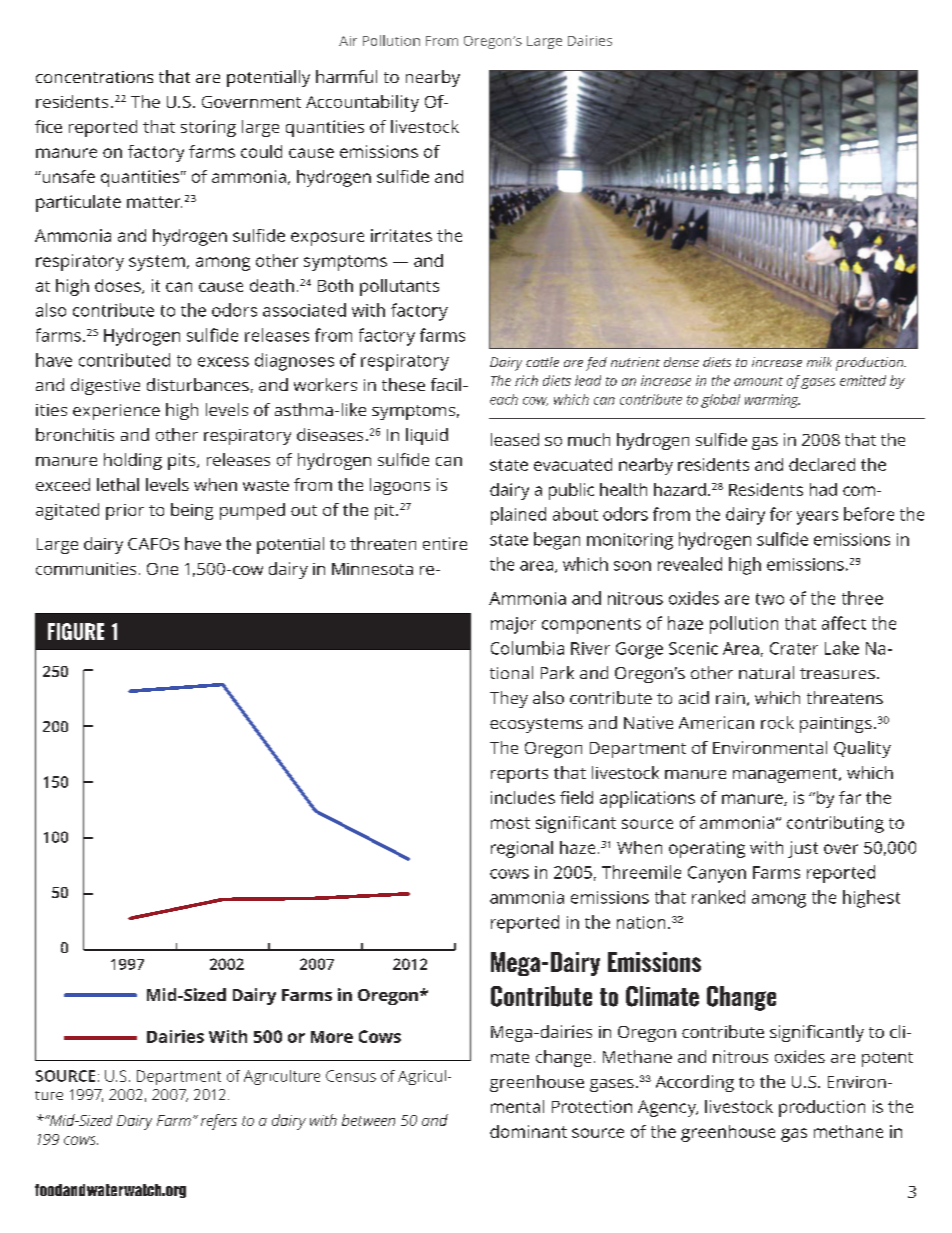  Describe the element at coordinates (528, 1131) in the screenshot. I see `dominant` at that location.
